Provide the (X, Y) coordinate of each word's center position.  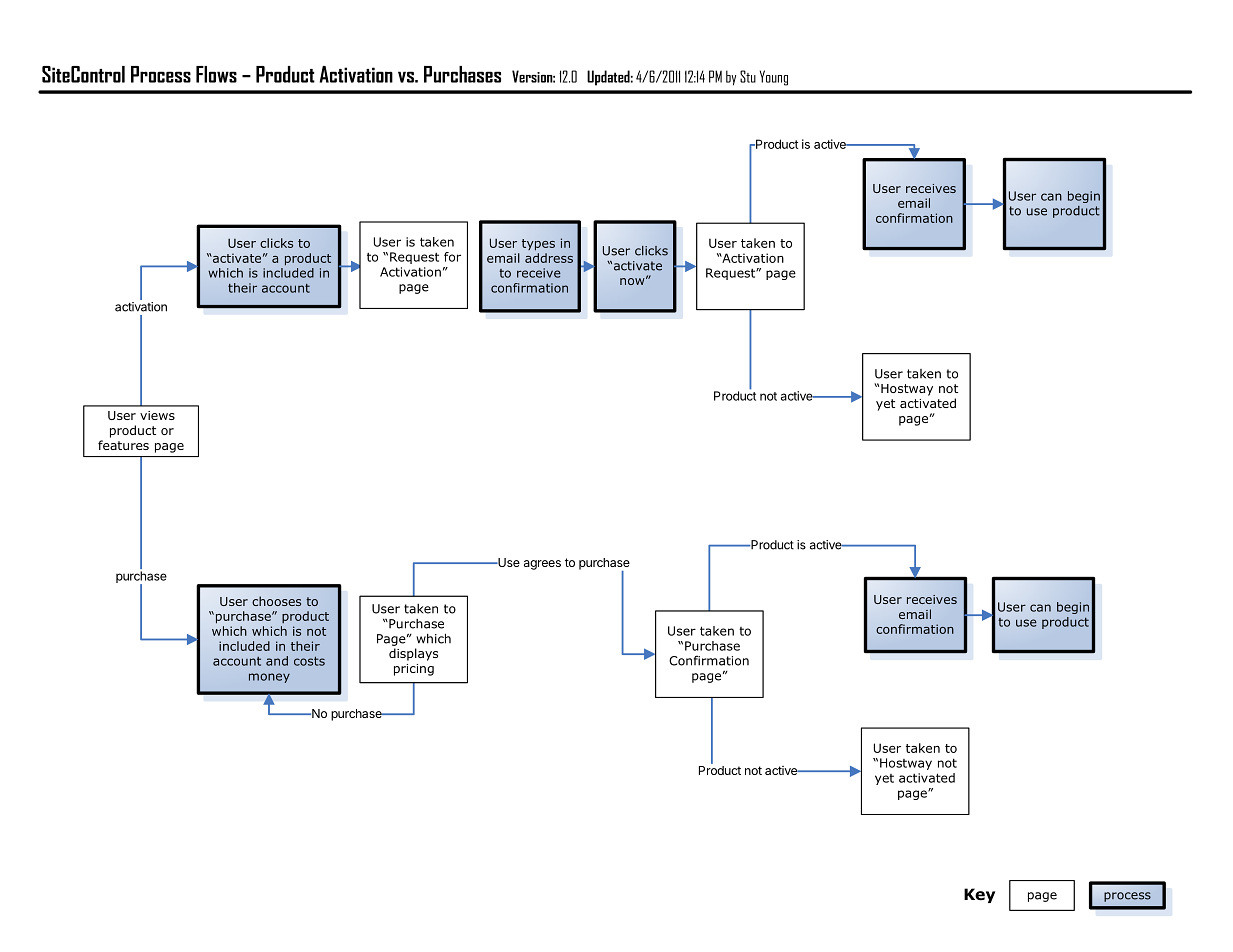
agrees (542, 565)
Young (774, 78)
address (549, 258)
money (269, 678)
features (123, 445)
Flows (216, 74)
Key (979, 895)
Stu (748, 76)
